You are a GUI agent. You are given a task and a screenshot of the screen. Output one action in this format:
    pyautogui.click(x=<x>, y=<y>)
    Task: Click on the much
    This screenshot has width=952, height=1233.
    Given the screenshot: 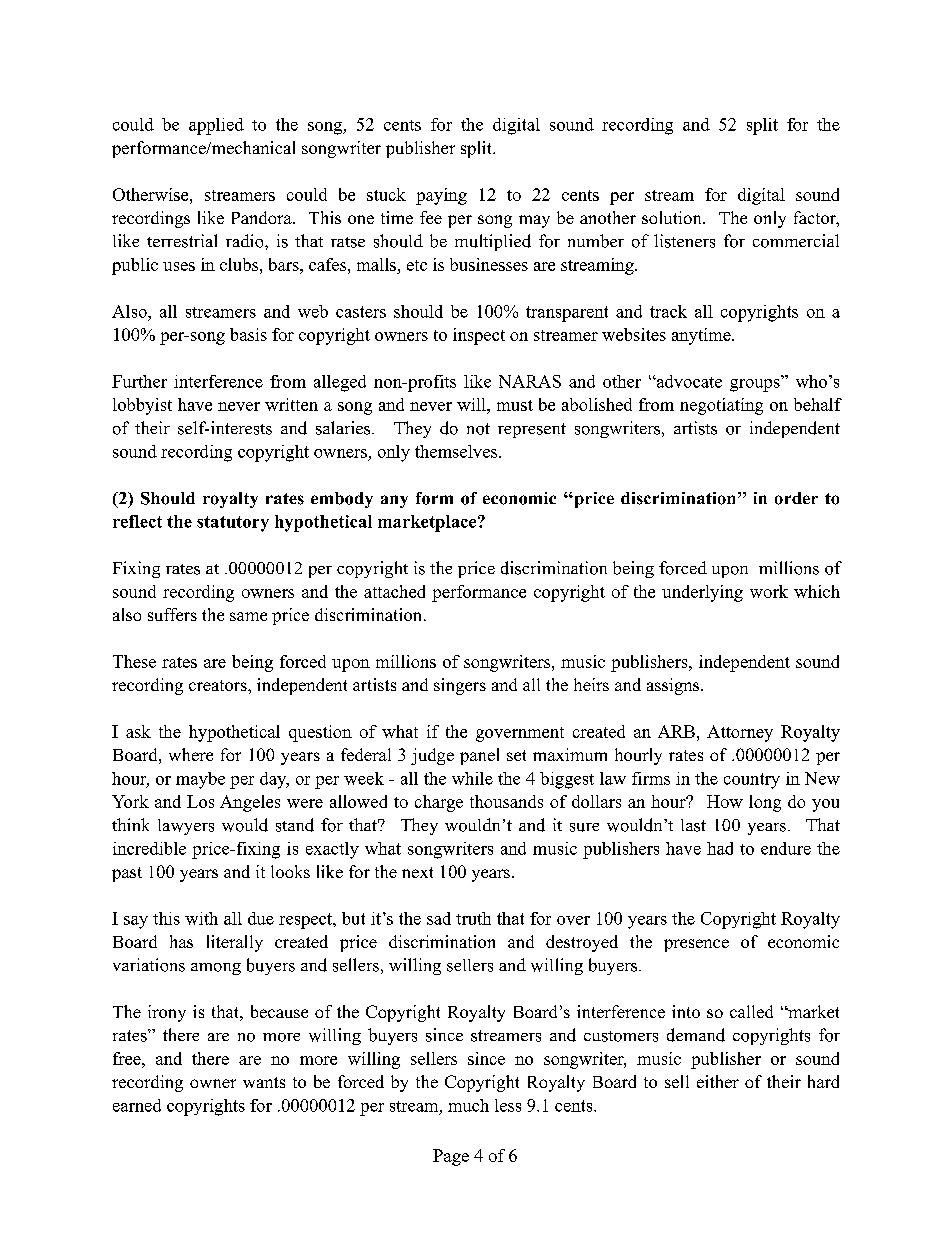 What is the action you would take?
    pyautogui.click(x=468, y=1105)
